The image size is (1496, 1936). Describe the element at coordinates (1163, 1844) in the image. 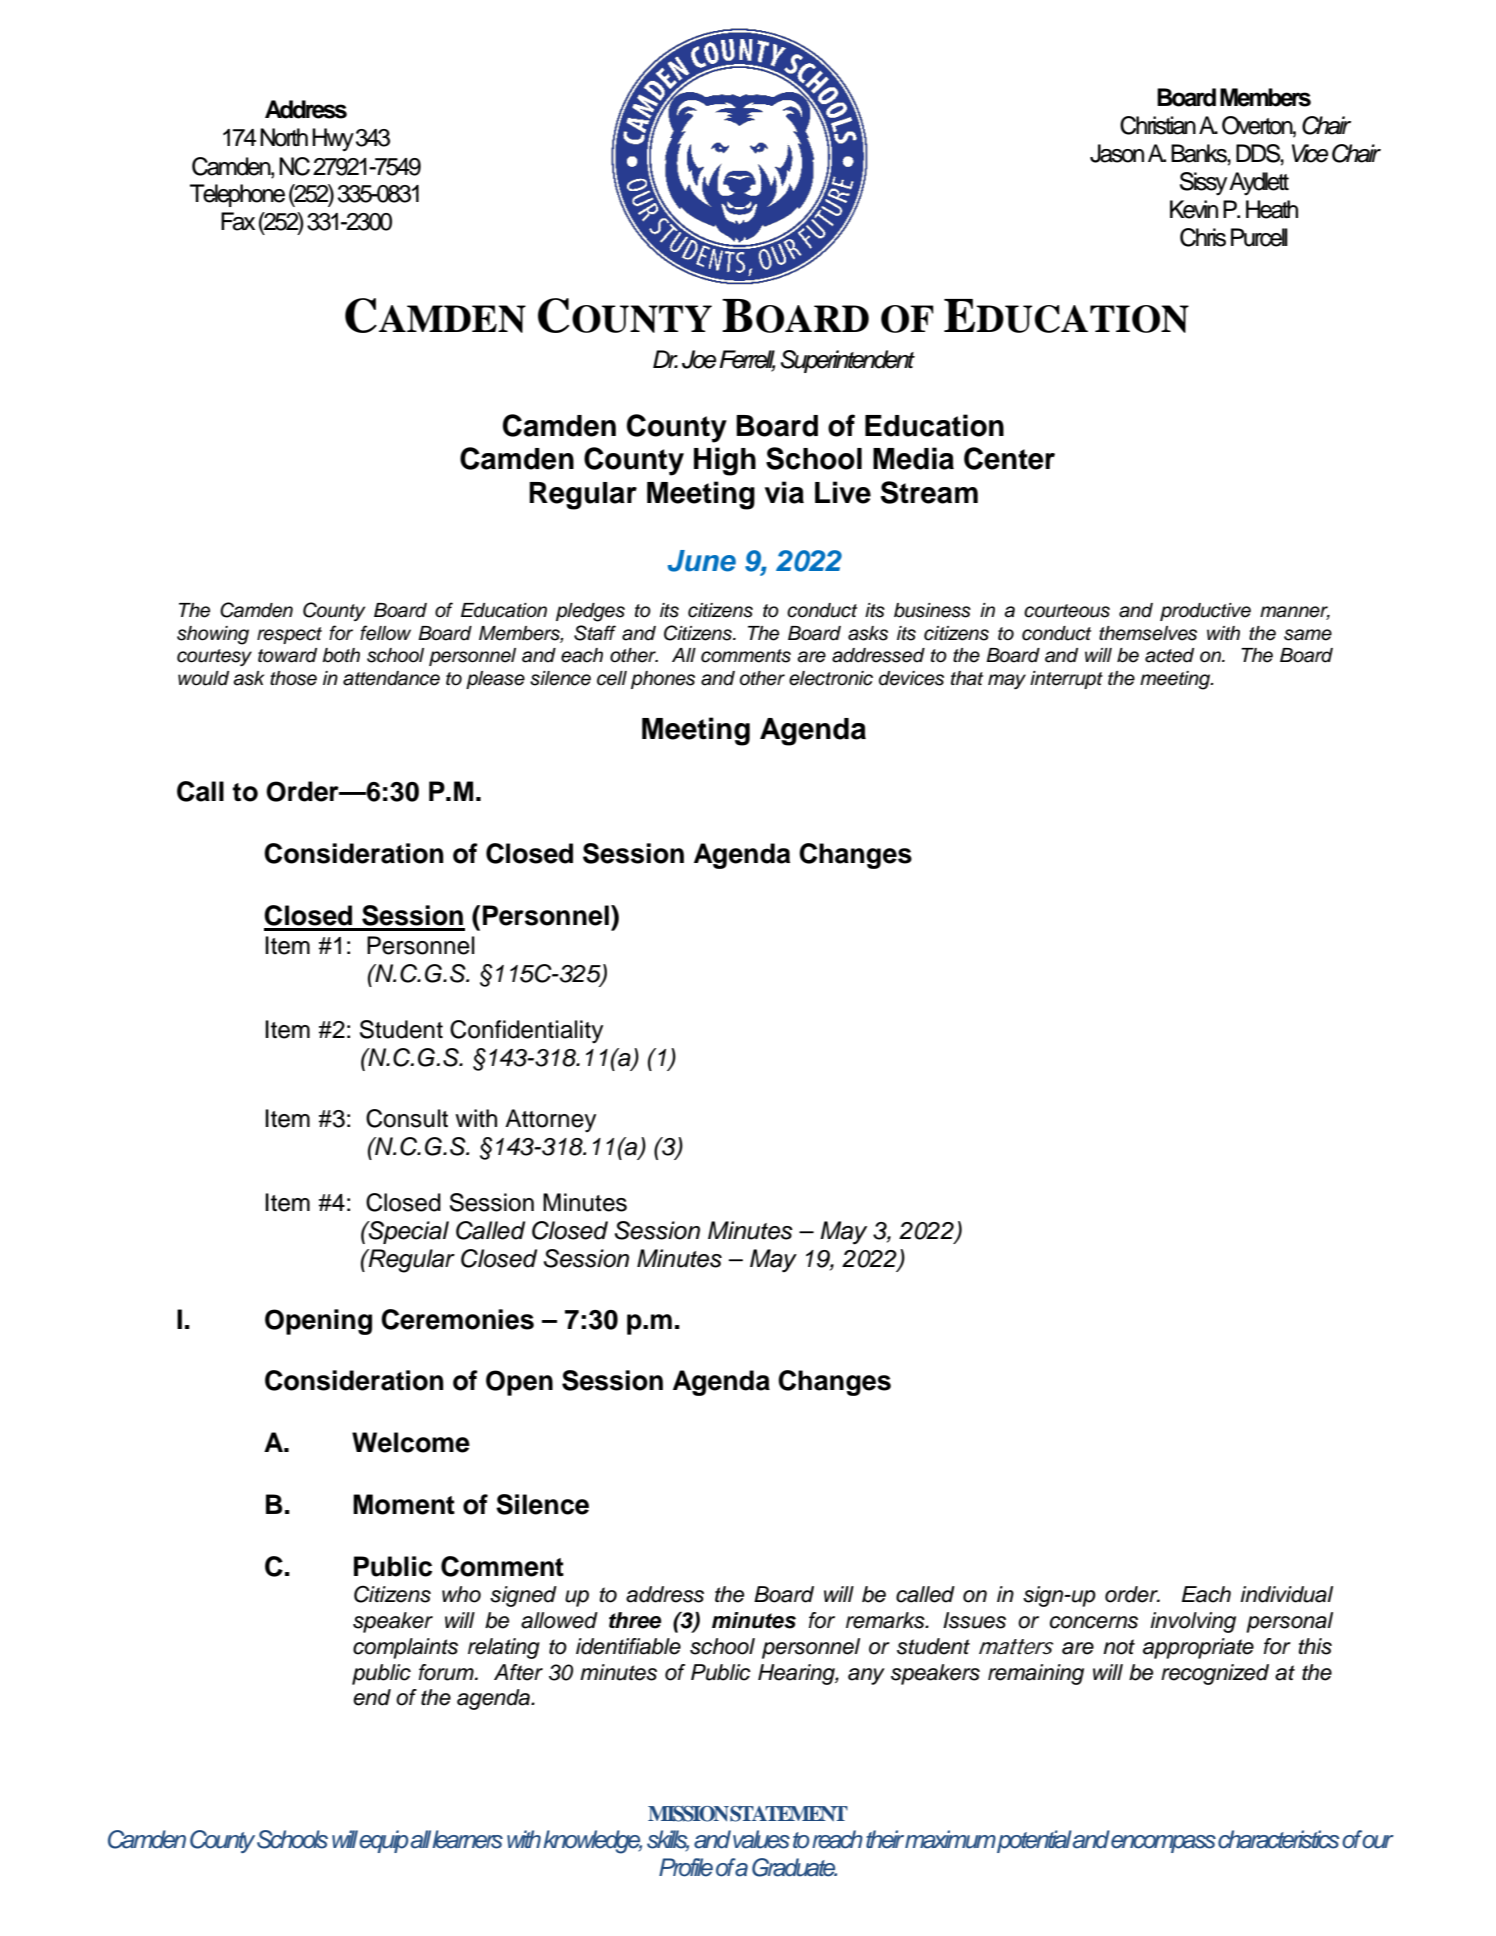

I see `encompass` at that location.
